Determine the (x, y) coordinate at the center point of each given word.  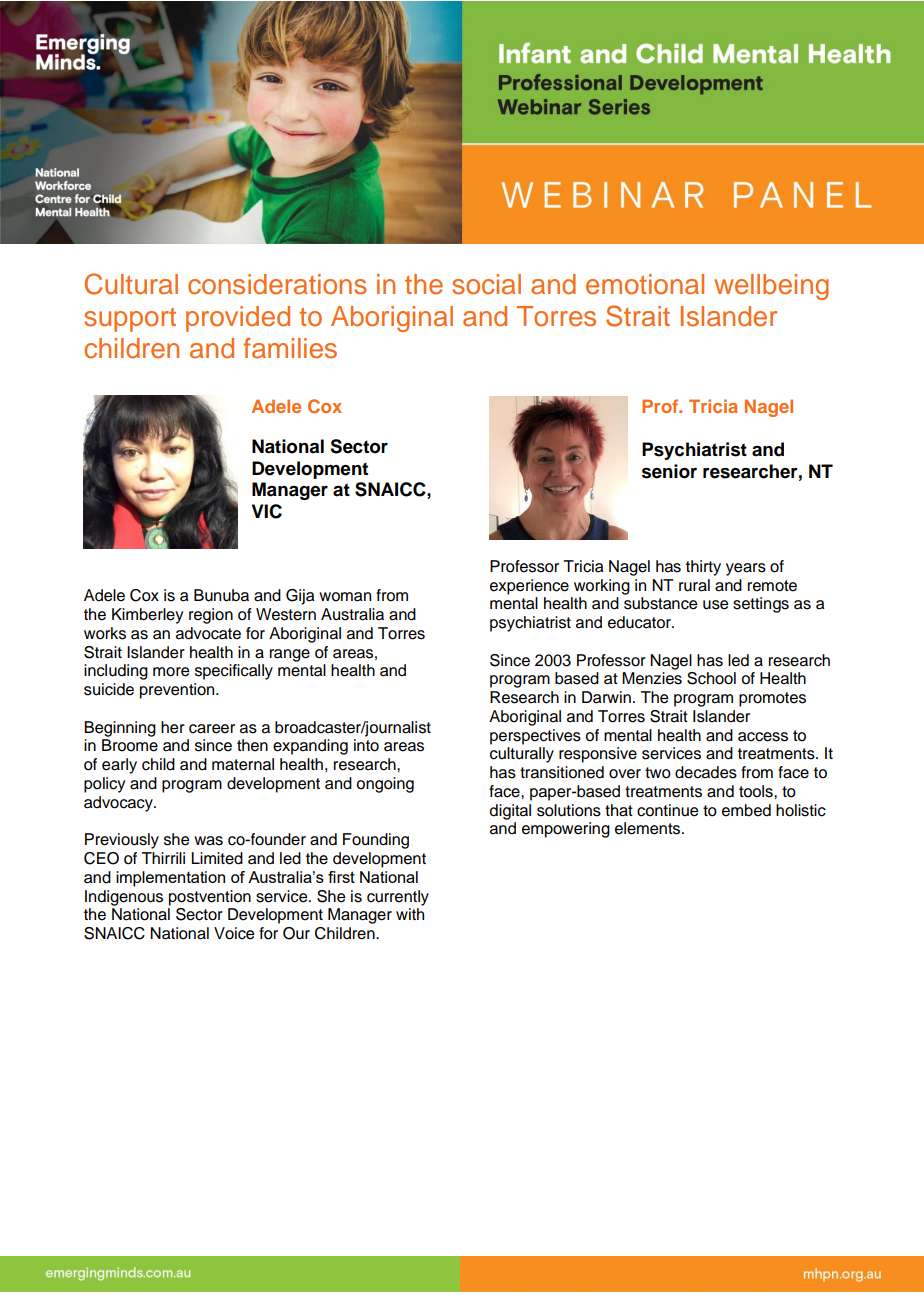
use (715, 605)
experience (529, 587)
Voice (234, 933)
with (410, 914)
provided (238, 319)
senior (669, 471)
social (486, 284)
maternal (243, 764)
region (211, 616)
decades (706, 772)
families (290, 348)
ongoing (385, 785)
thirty (703, 568)
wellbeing (771, 287)
